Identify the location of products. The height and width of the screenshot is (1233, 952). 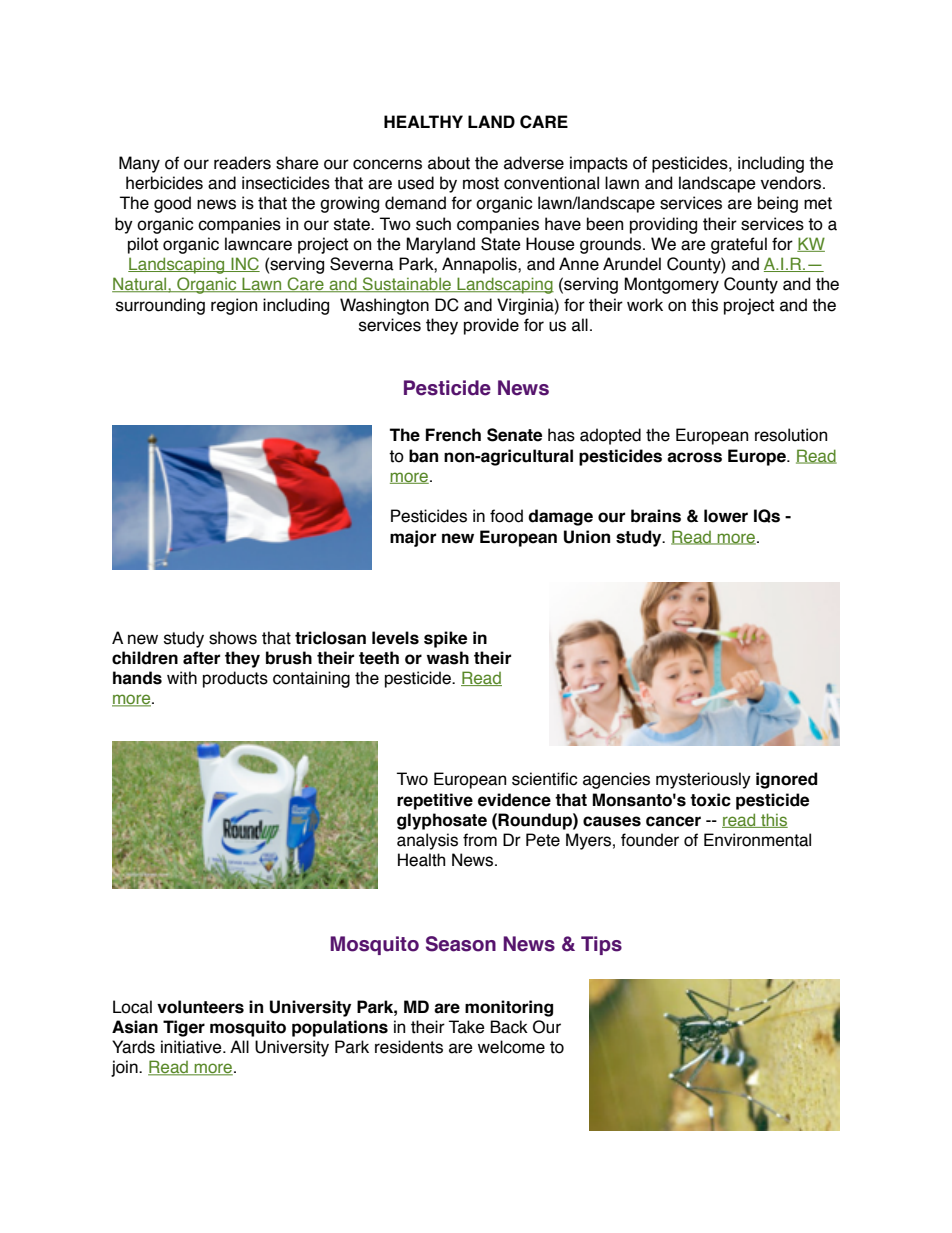
(235, 679).
